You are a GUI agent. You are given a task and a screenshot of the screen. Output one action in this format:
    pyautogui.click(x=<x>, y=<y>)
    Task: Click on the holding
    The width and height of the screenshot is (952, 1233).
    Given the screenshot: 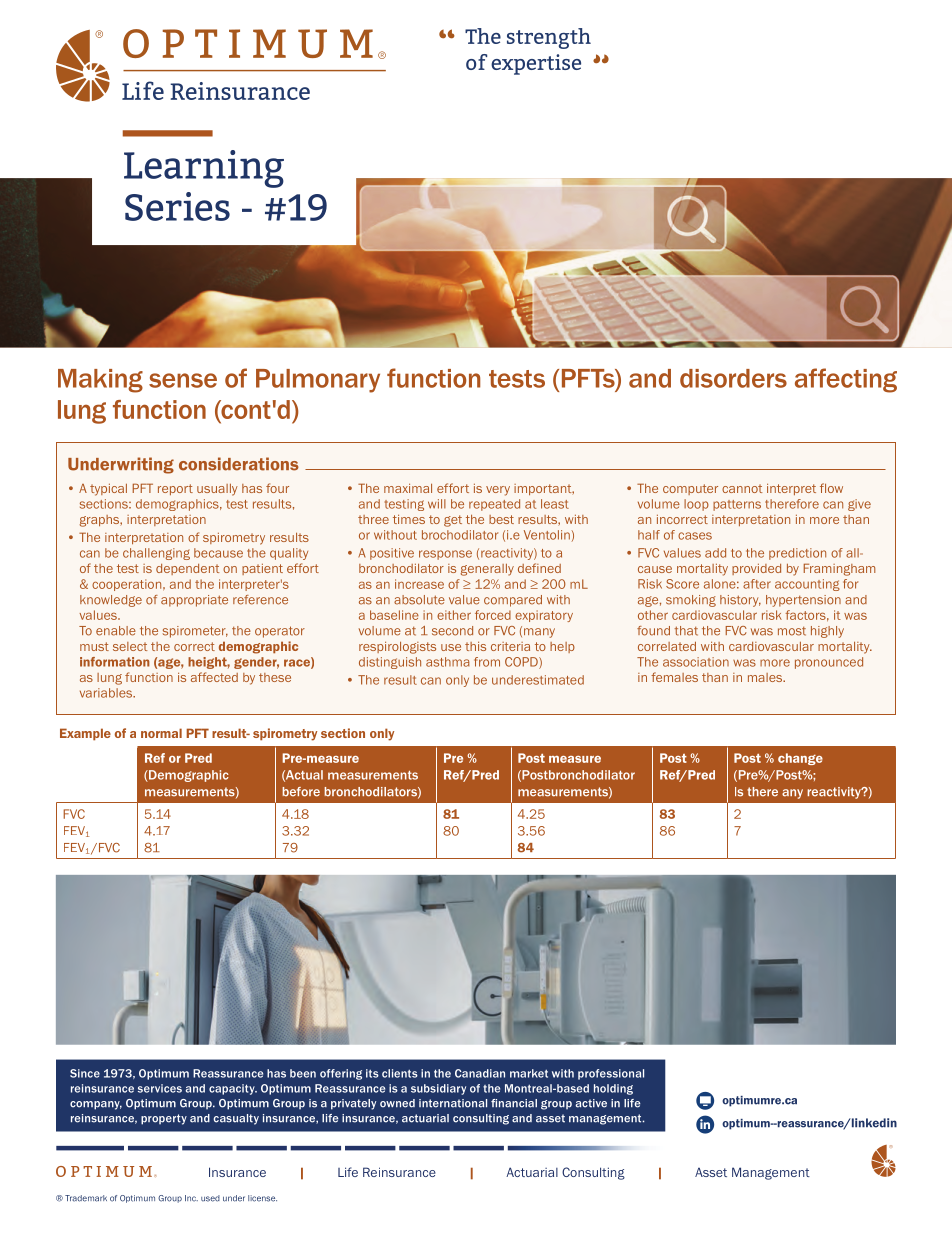 What is the action you would take?
    pyautogui.click(x=613, y=1089)
